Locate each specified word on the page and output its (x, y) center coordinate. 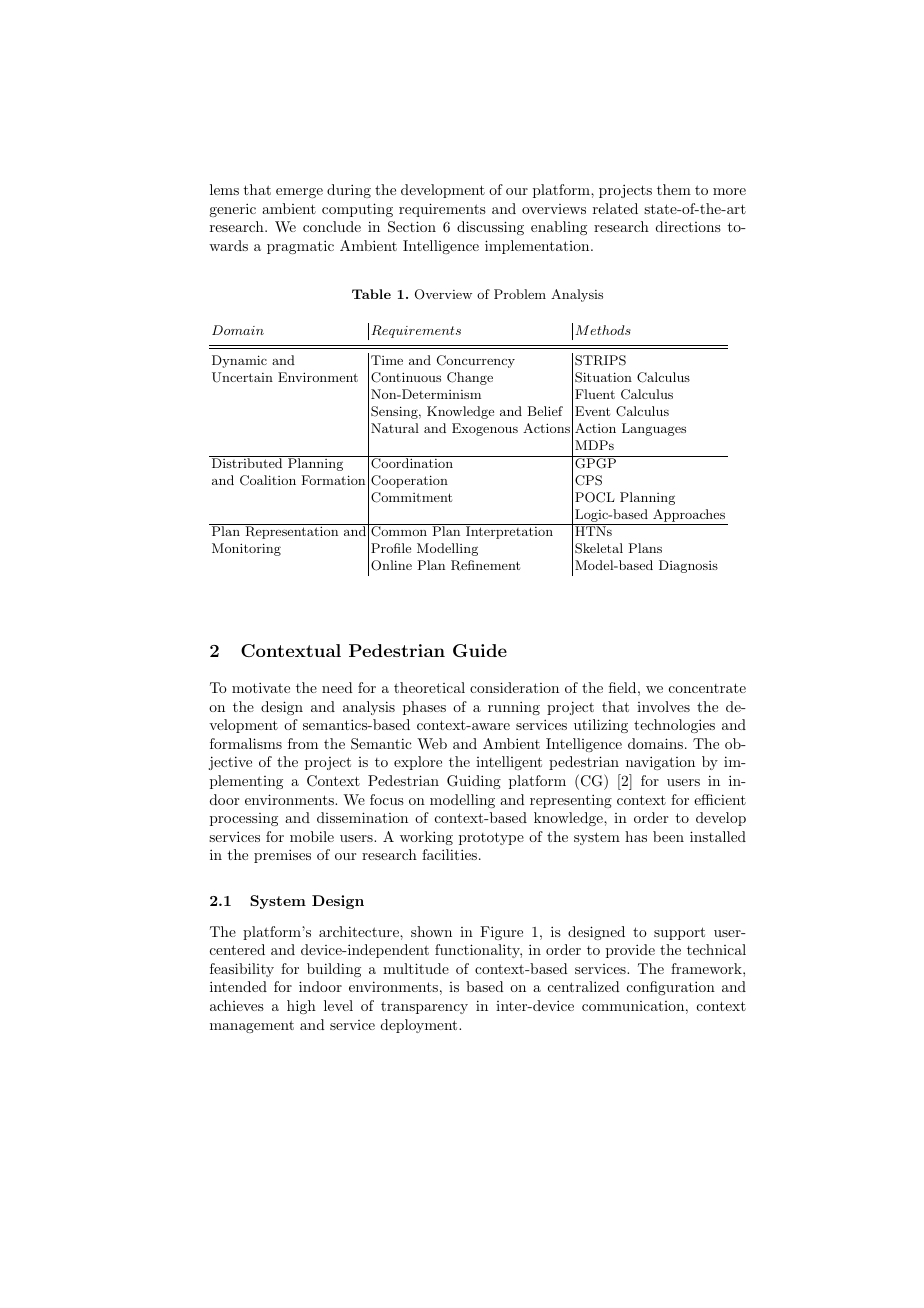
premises (282, 856)
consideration (514, 687)
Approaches (689, 515)
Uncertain (242, 377)
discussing (490, 228)
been (668, 836)
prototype (491, 838)
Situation (603, 377)
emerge (299, 193)
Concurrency (476, 361)
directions (688, 226)
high (301, 1007)
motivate (261, 687)
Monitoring (246, 549)
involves (663, 706)
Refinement (485, 565)
